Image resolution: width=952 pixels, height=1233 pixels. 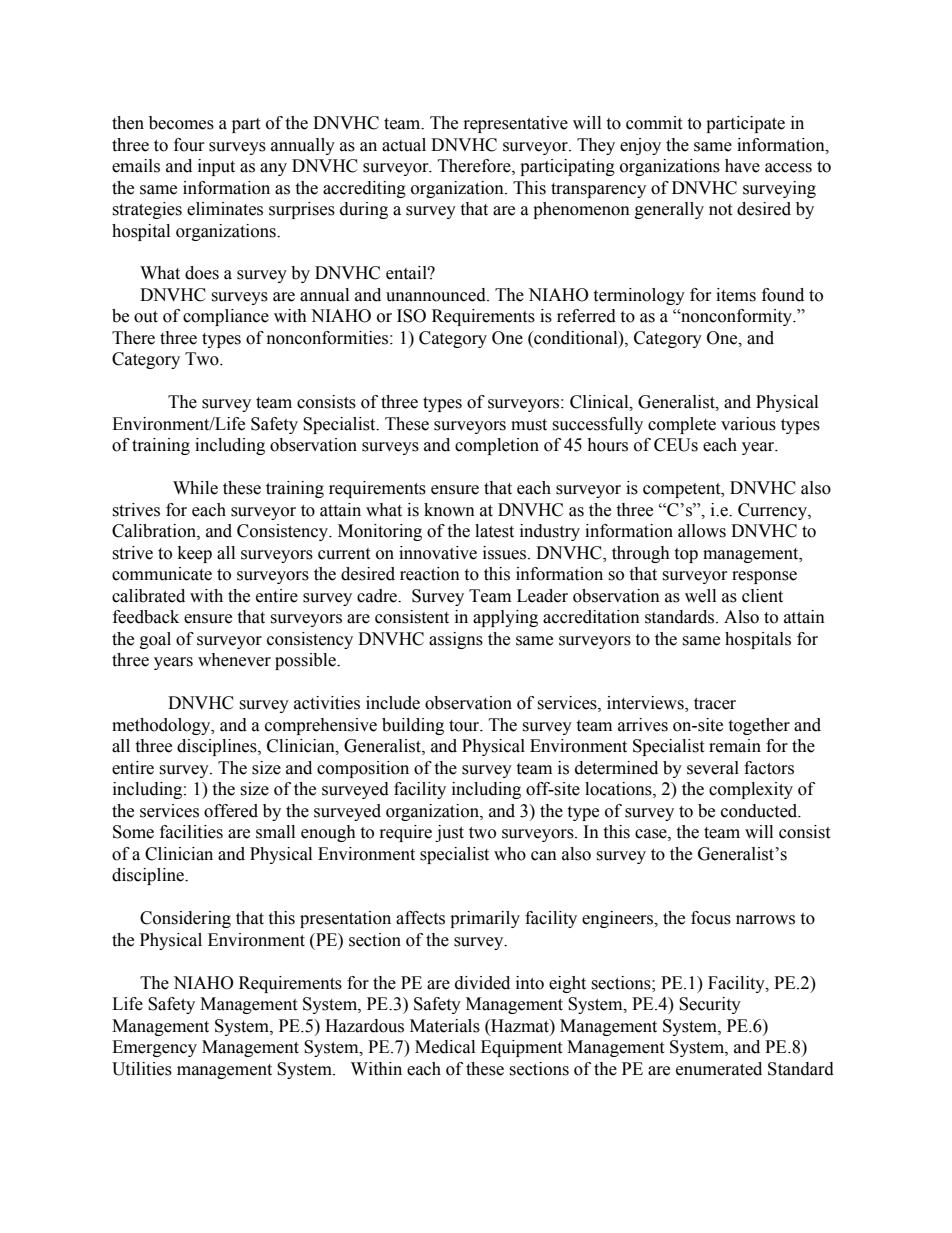 What do you see at coordinates (700, 596) in the page?
I see `well` at bounding box center [700, 596].
